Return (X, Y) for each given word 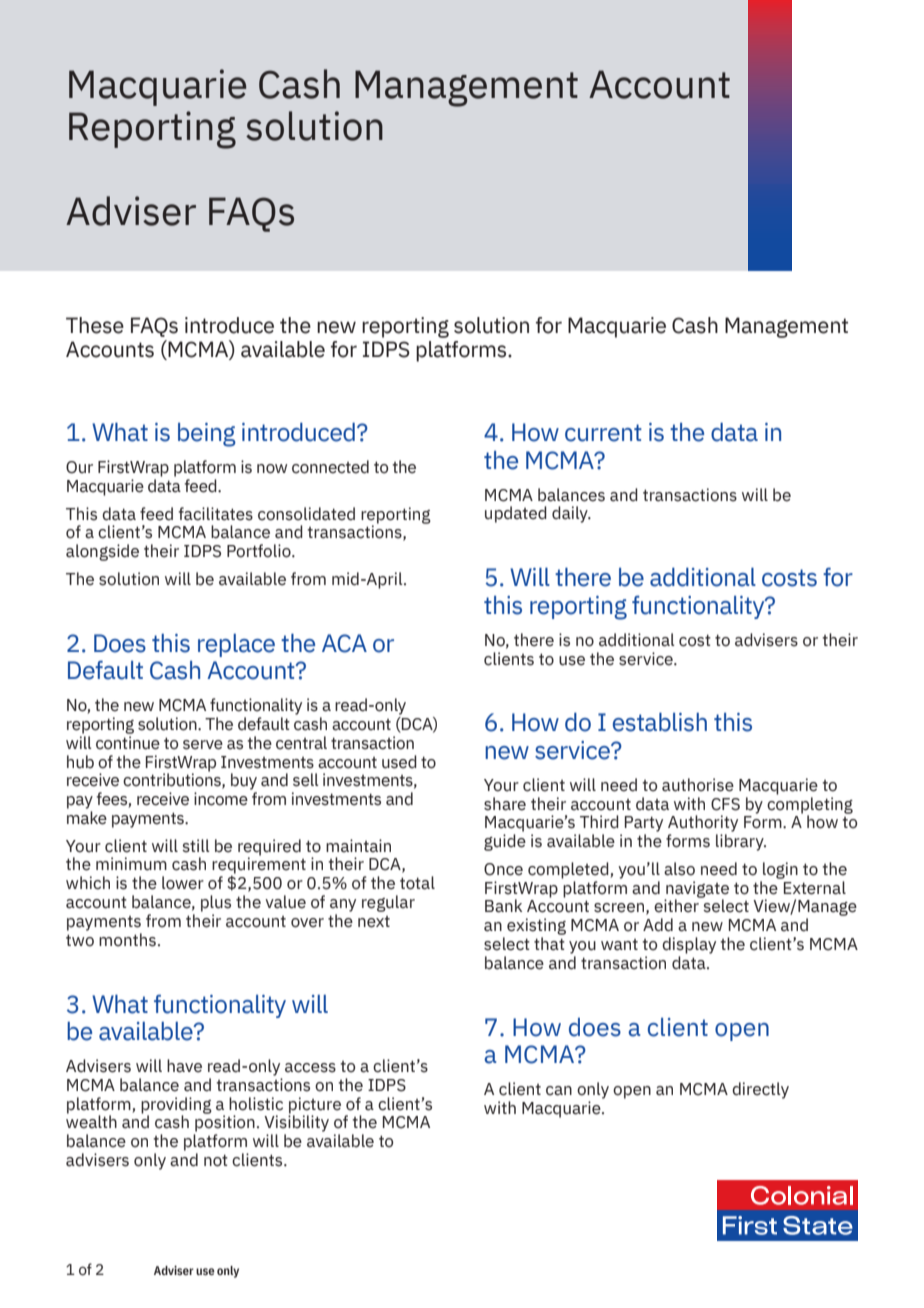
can (559, 1091)
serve (203, 745)
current (603, 433)
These (95, 325)
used (399, 762)
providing (176, 1106)
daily (571, 514)
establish (660, 722)
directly (760, 1090)
